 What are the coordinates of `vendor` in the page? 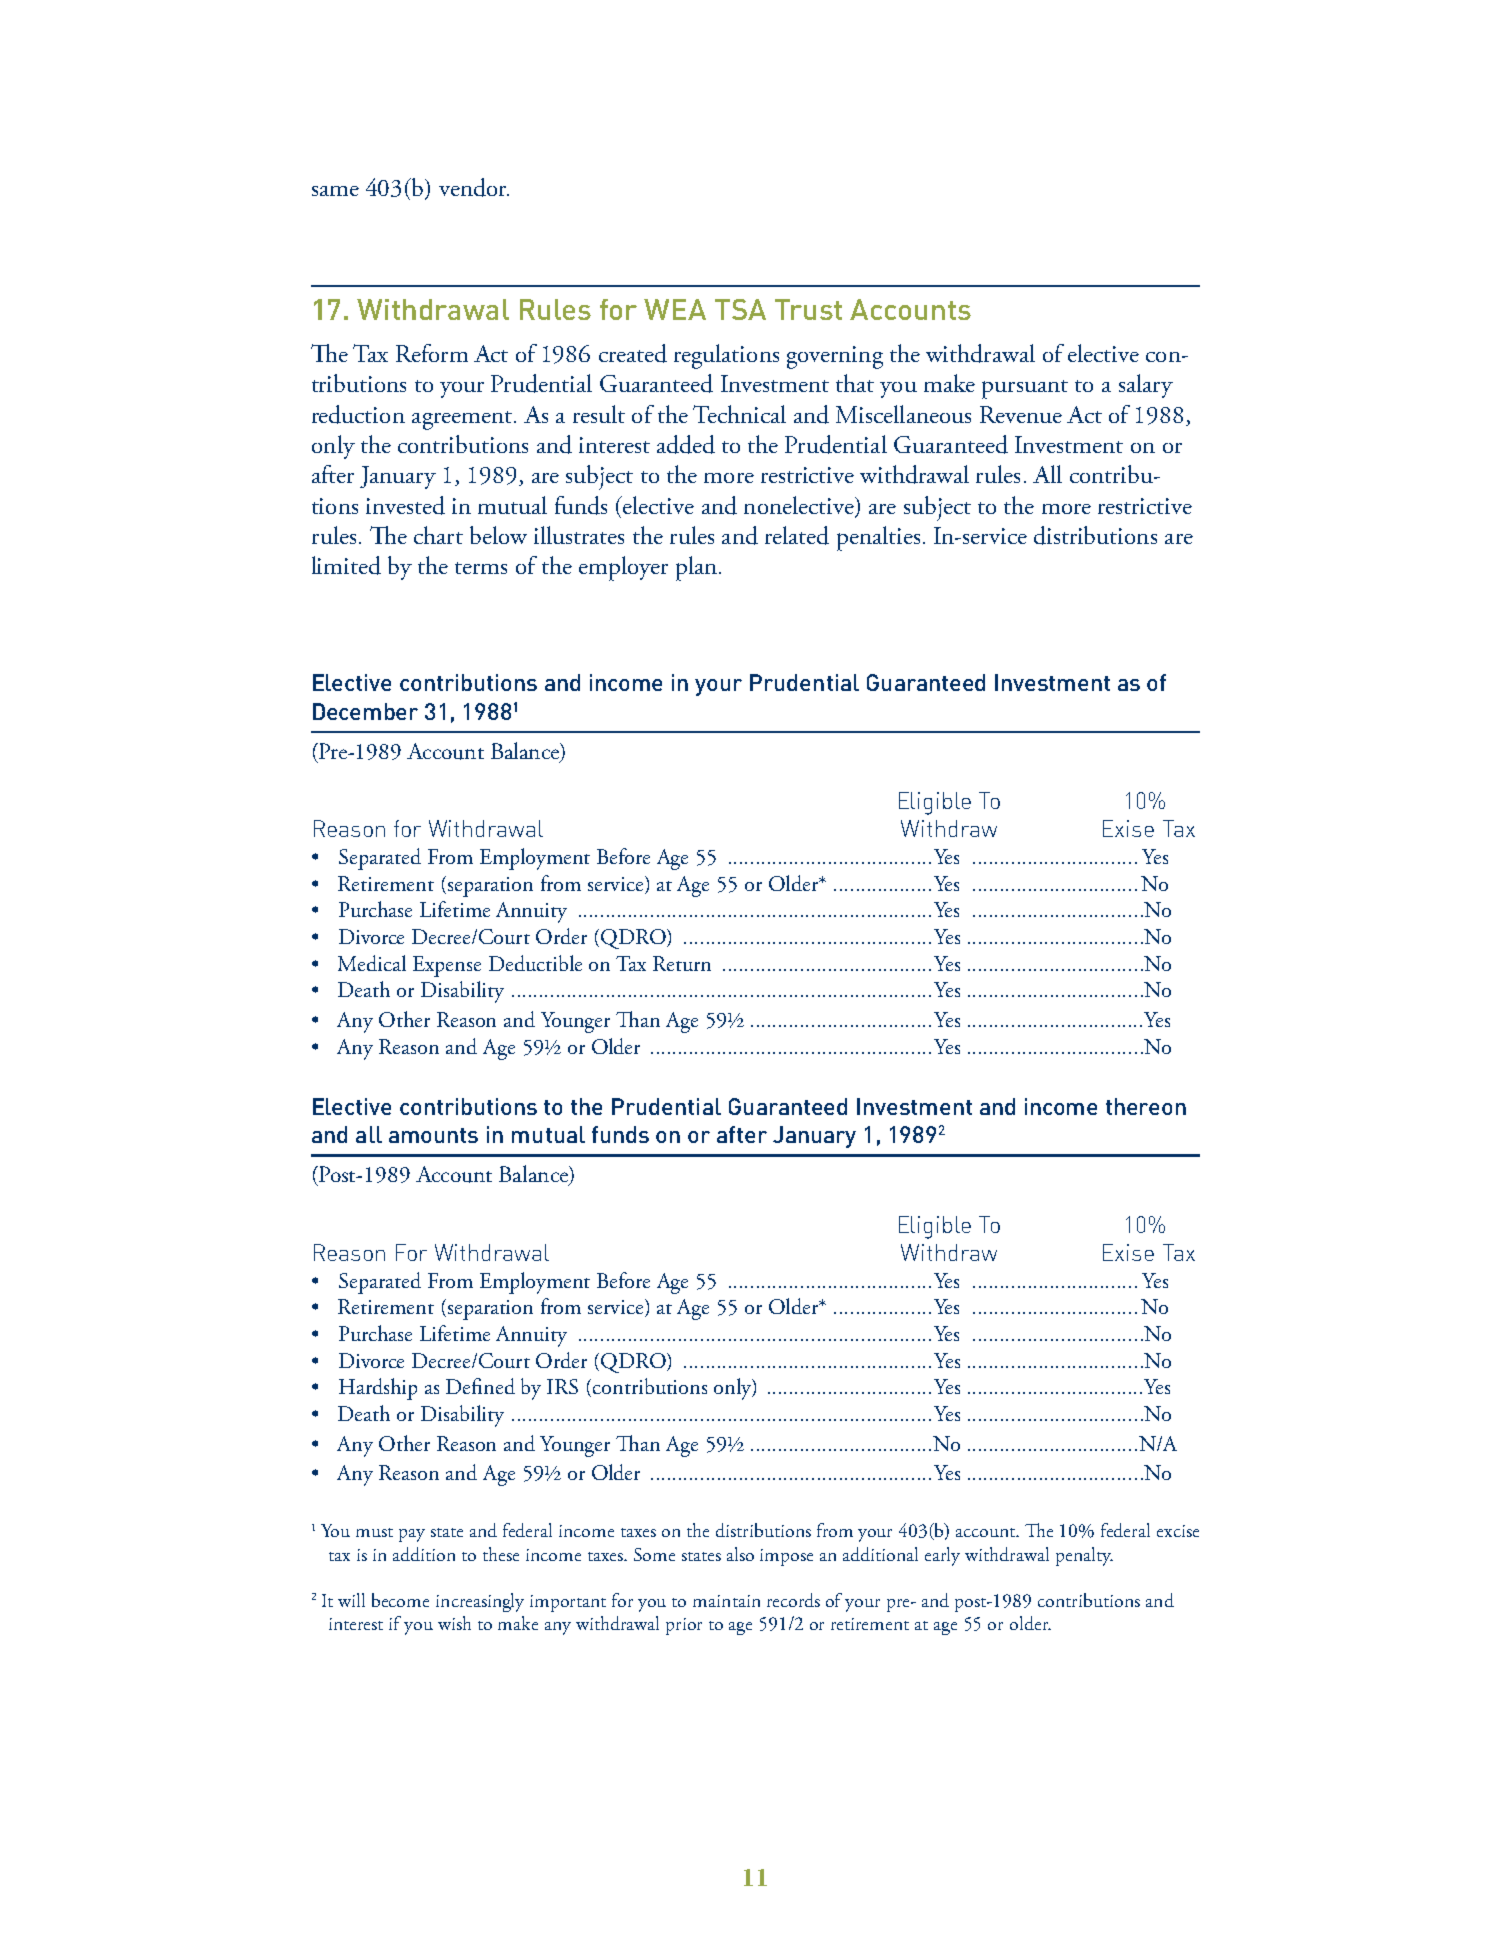 It's located at (474, 187).
